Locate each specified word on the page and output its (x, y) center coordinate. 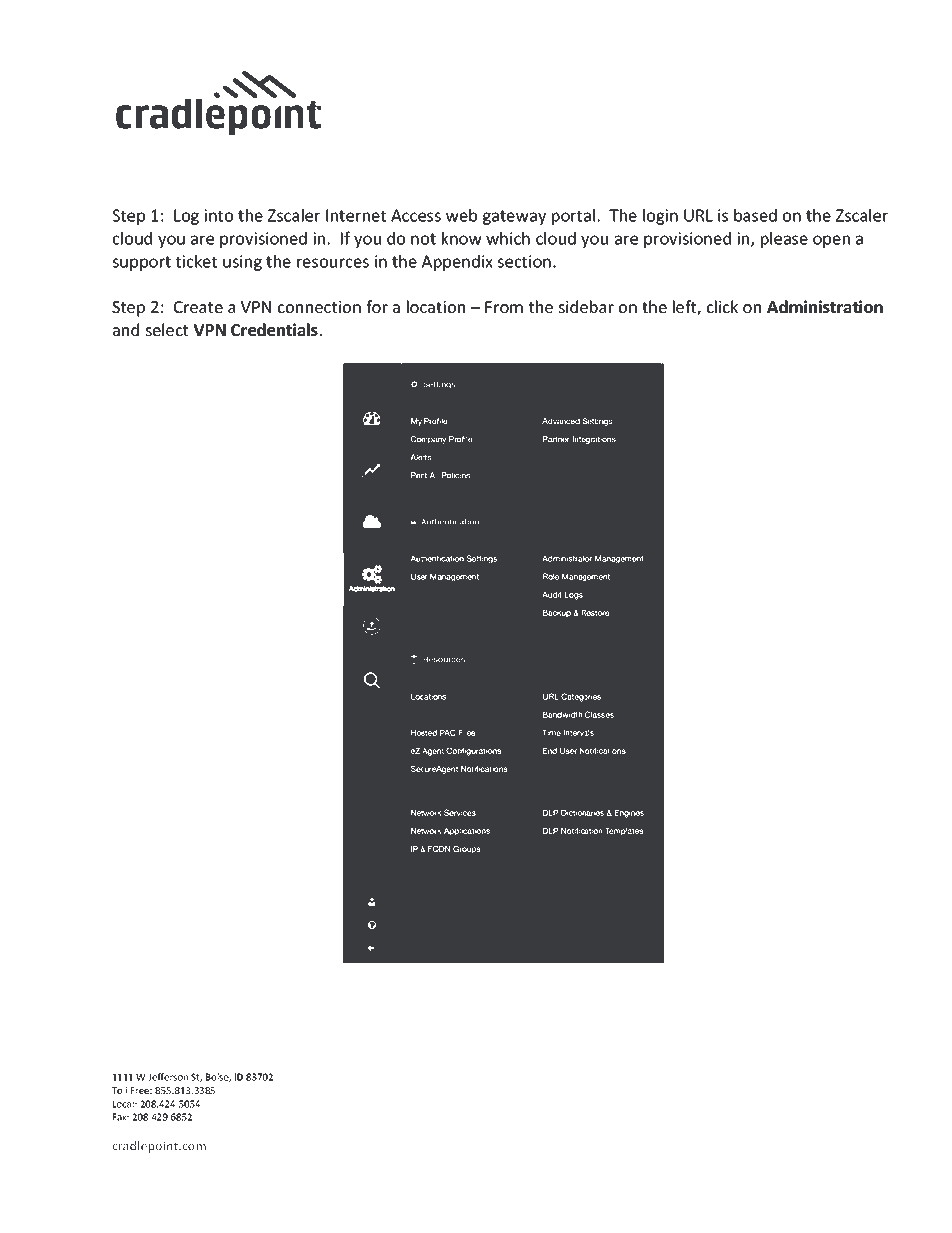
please (784, 240)
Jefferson (168, 1077)
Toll (119, 1090)
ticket (196, 261)
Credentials (274, 329)
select (166, 329)
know (462, 238)
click (722, 306)
